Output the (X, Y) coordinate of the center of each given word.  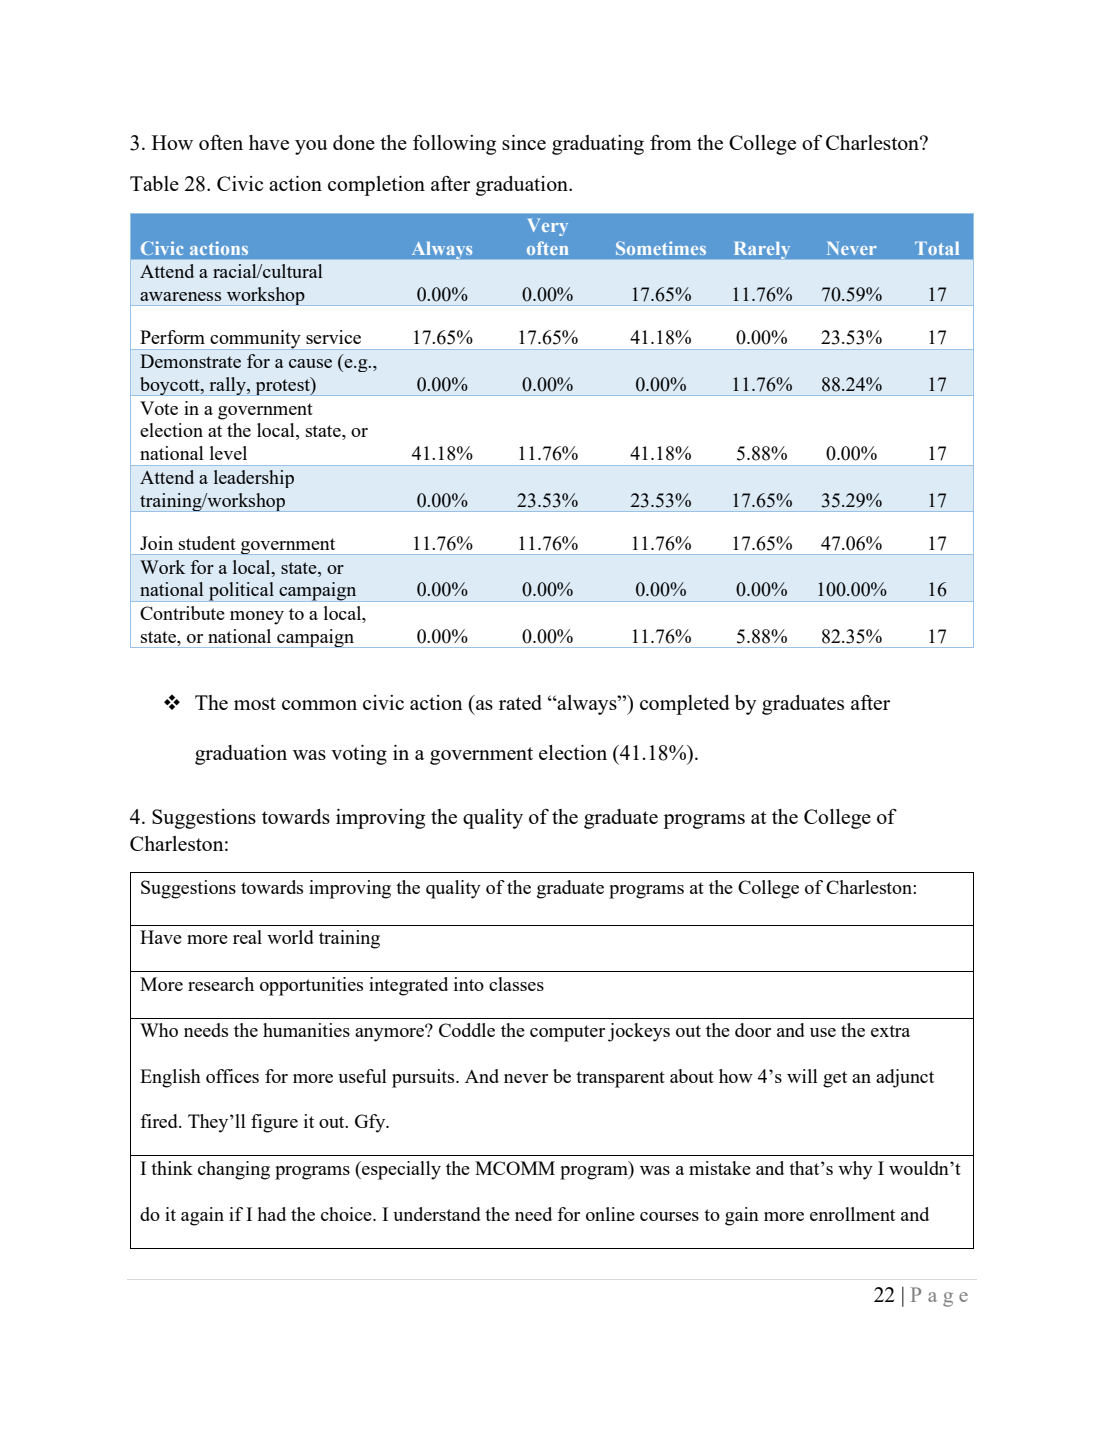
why (855, 1170)
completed (685, 705)
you (311, 147)
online (610, 1214)
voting (359, 755)
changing (234, 1170)
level (228, 453)
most (255, 703)
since (524, 142)
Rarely (761, 250)
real (247, 937)
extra (890, 1031)
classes (516, 984)
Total (937, 248)
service (333, 337)
